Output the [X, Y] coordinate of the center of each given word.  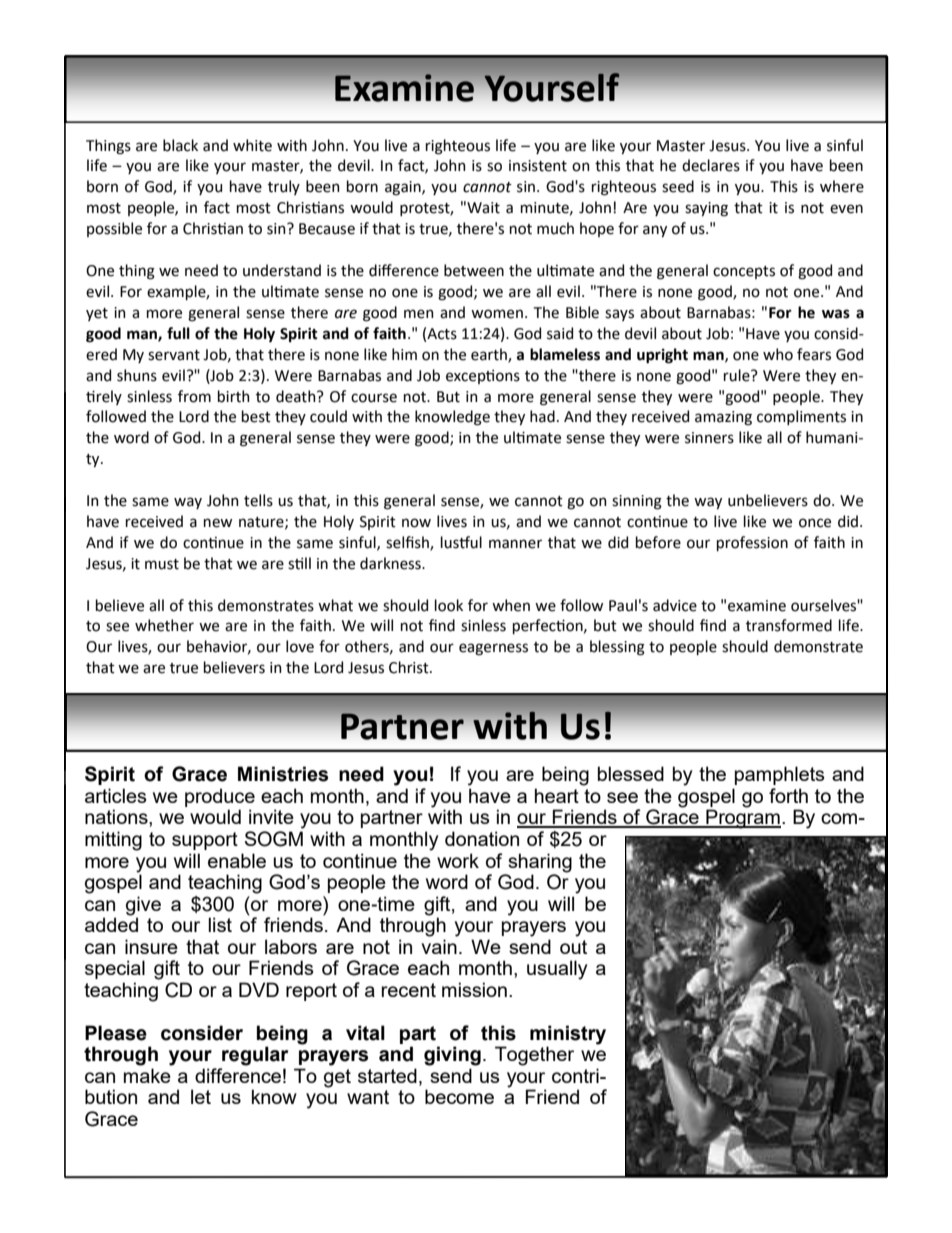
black [180, 145]
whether [164, 625]
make [147, 1075]
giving [452, 1056]
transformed [789, 625]
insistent [538, 166]
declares [711, 165]
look [449, 605]
